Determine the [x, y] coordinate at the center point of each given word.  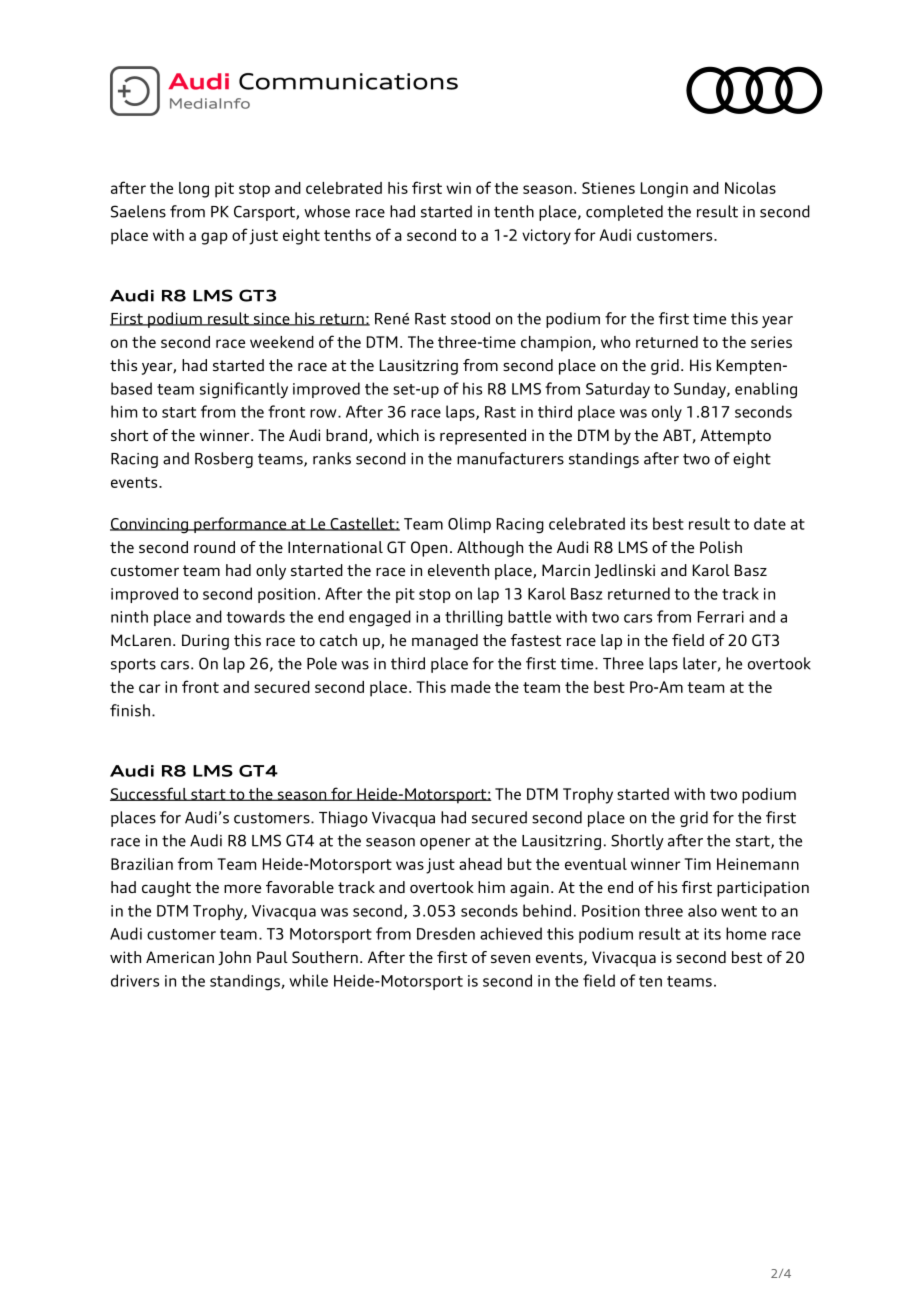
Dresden [446, 933]
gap [214, 238]
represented [483, 437]
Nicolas [750, 188]
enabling [766, 390]
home [746, 933]
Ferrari [721, 617]
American [180, 957]
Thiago [343, 819]
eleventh [458, 570]
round [214, 547]
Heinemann [758, 864]
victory [546, 237]
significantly [244, 390]
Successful [149, 794]
